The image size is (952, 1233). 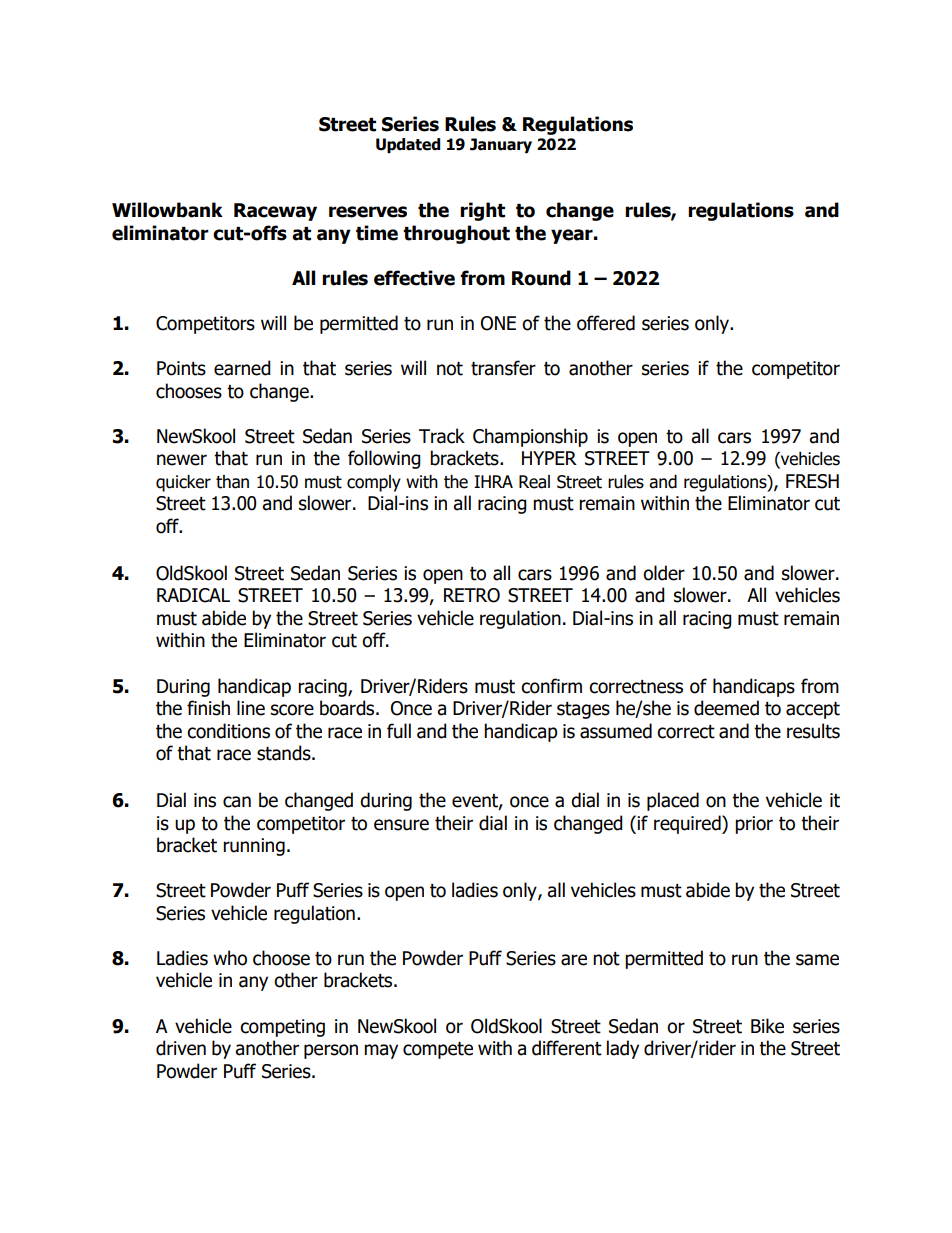 I want to click on older, so click(x=664, y=573).
